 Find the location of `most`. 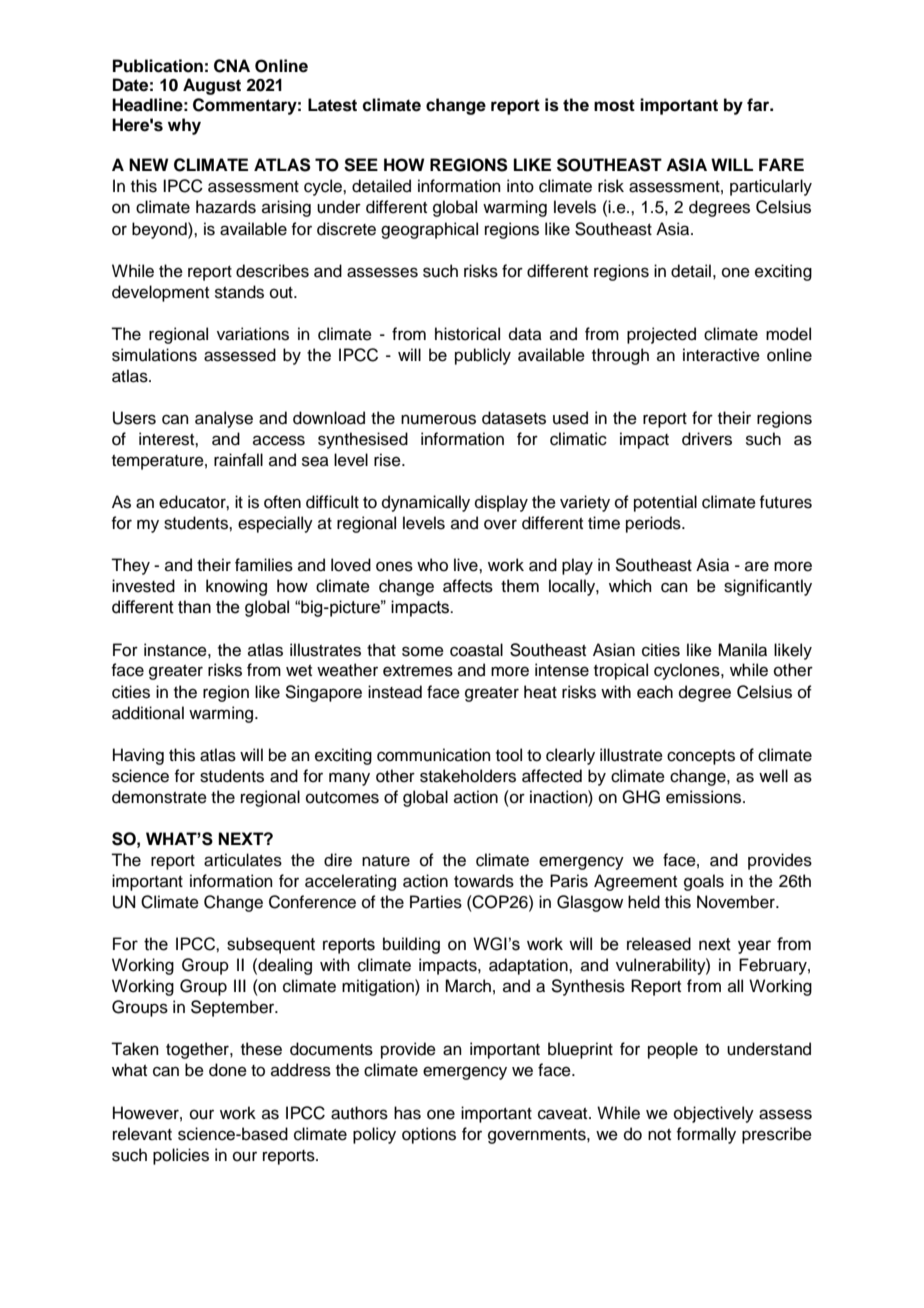

most is located at coordinates (614, 105).
